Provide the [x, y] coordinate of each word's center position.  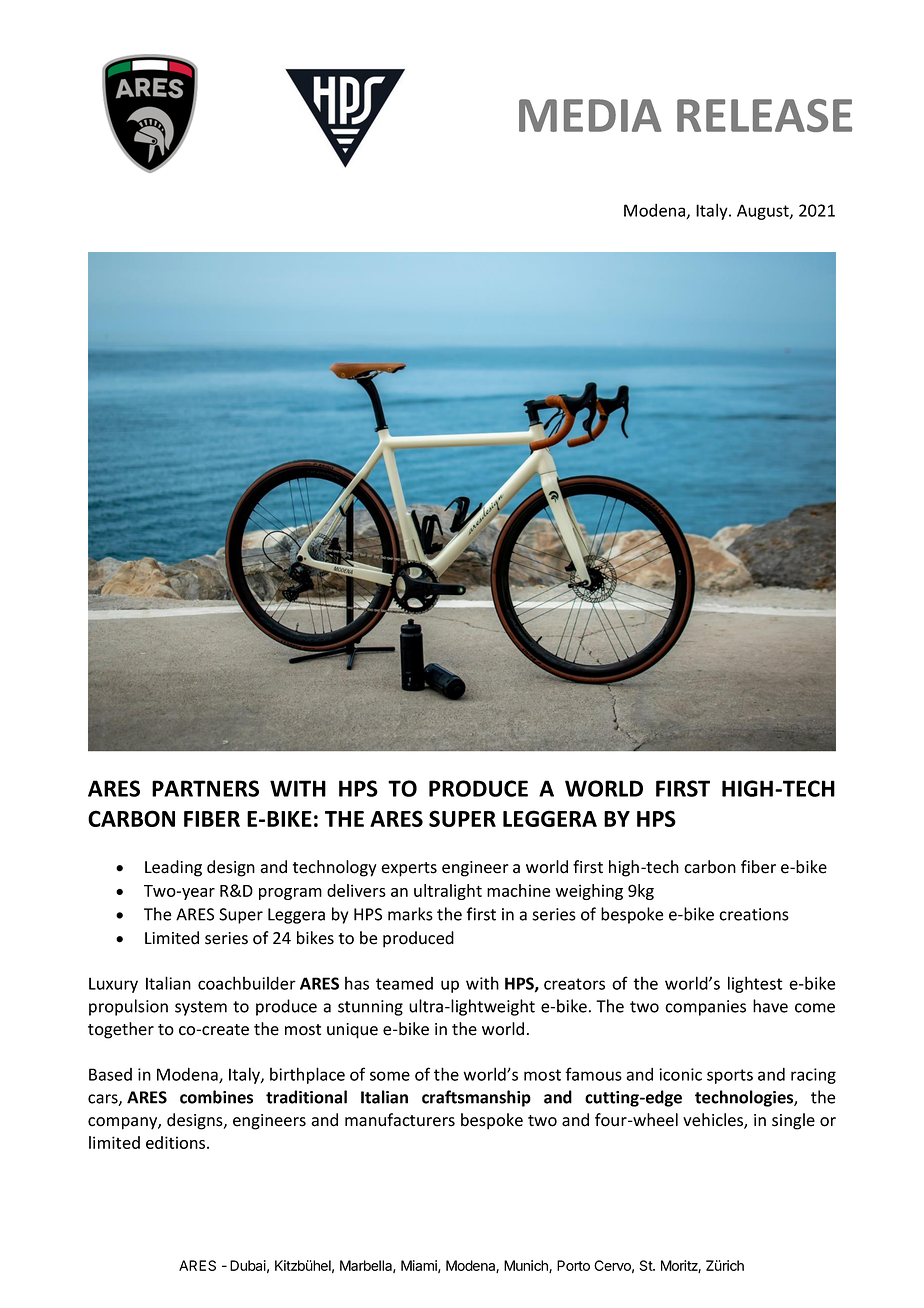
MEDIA [590, 115]
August [764, 212]
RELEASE [764, 115]
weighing [589, 892]
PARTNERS [205, 788]
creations [754, 914]
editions [177, 1142]
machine [518, 890]
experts [409, 869]
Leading [173, 868]
